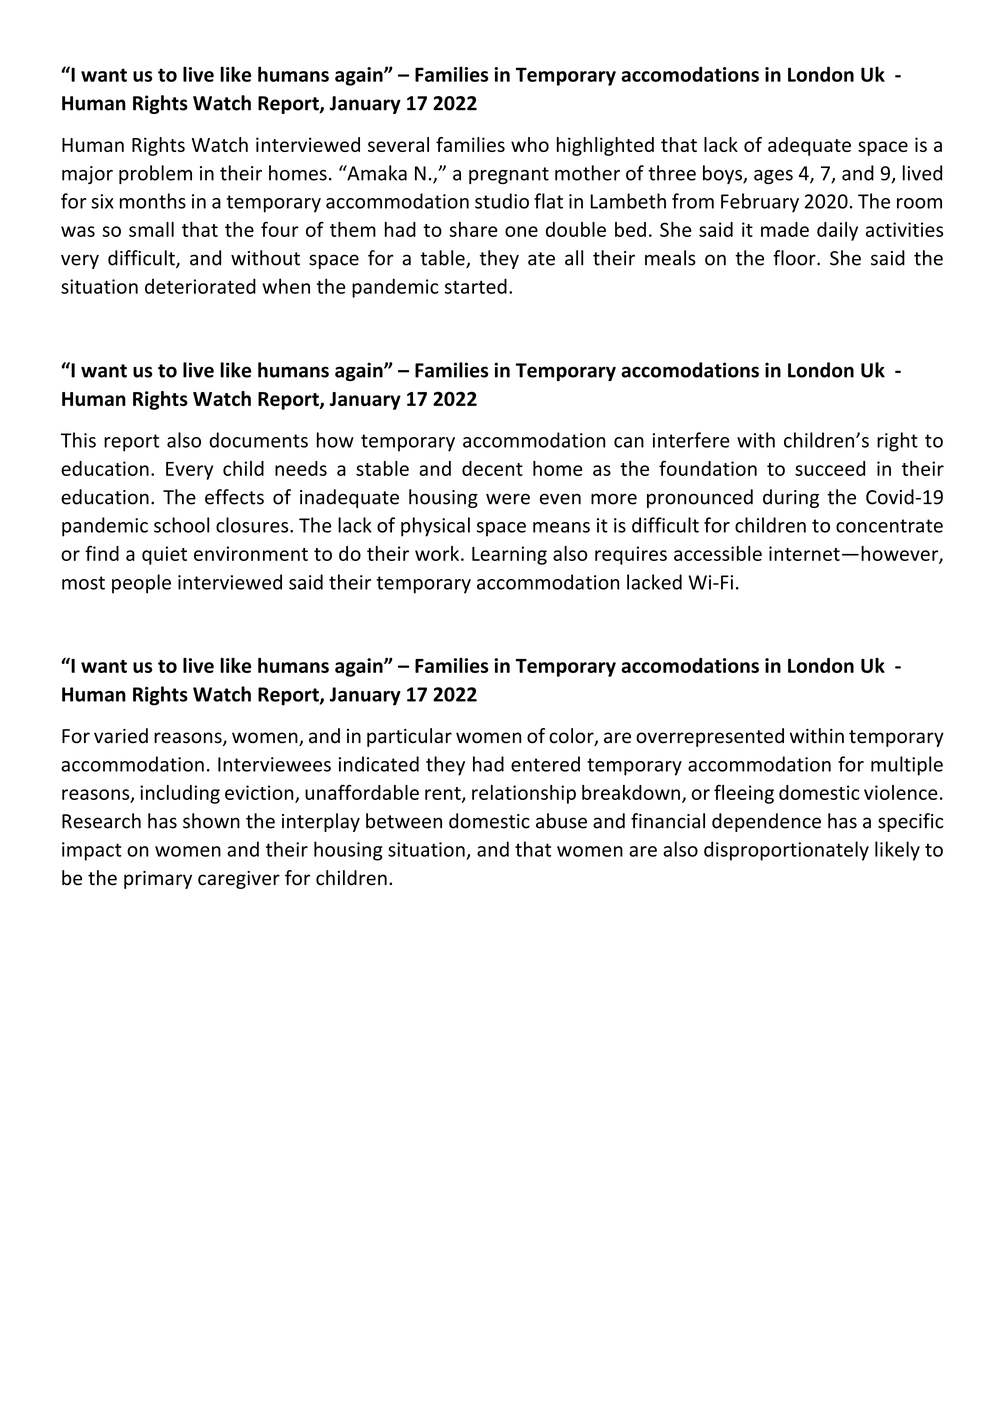  Describe the element at coordinates (509, 555) in the screenshot. I see `Learning` at that location.
